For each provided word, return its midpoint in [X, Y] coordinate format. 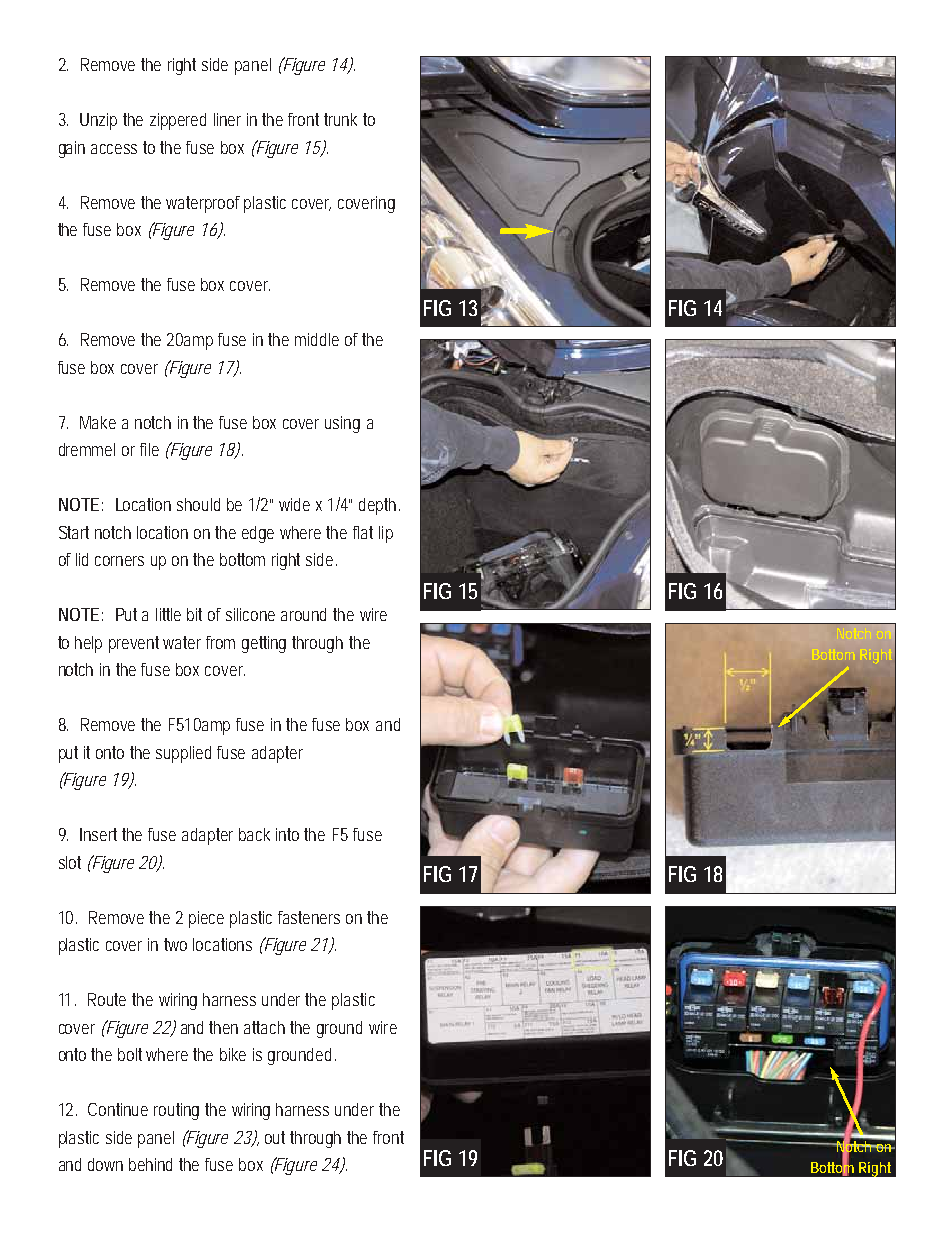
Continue [118, 1109]
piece [206, 919]
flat [363, 532]
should [198, 504]
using [342, 424]
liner [227, 119]
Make [98, 422]
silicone [250, 614]
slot [70, 862]
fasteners [309, 917]
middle [317, 339]
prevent [136, 644]
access [114, 149]
